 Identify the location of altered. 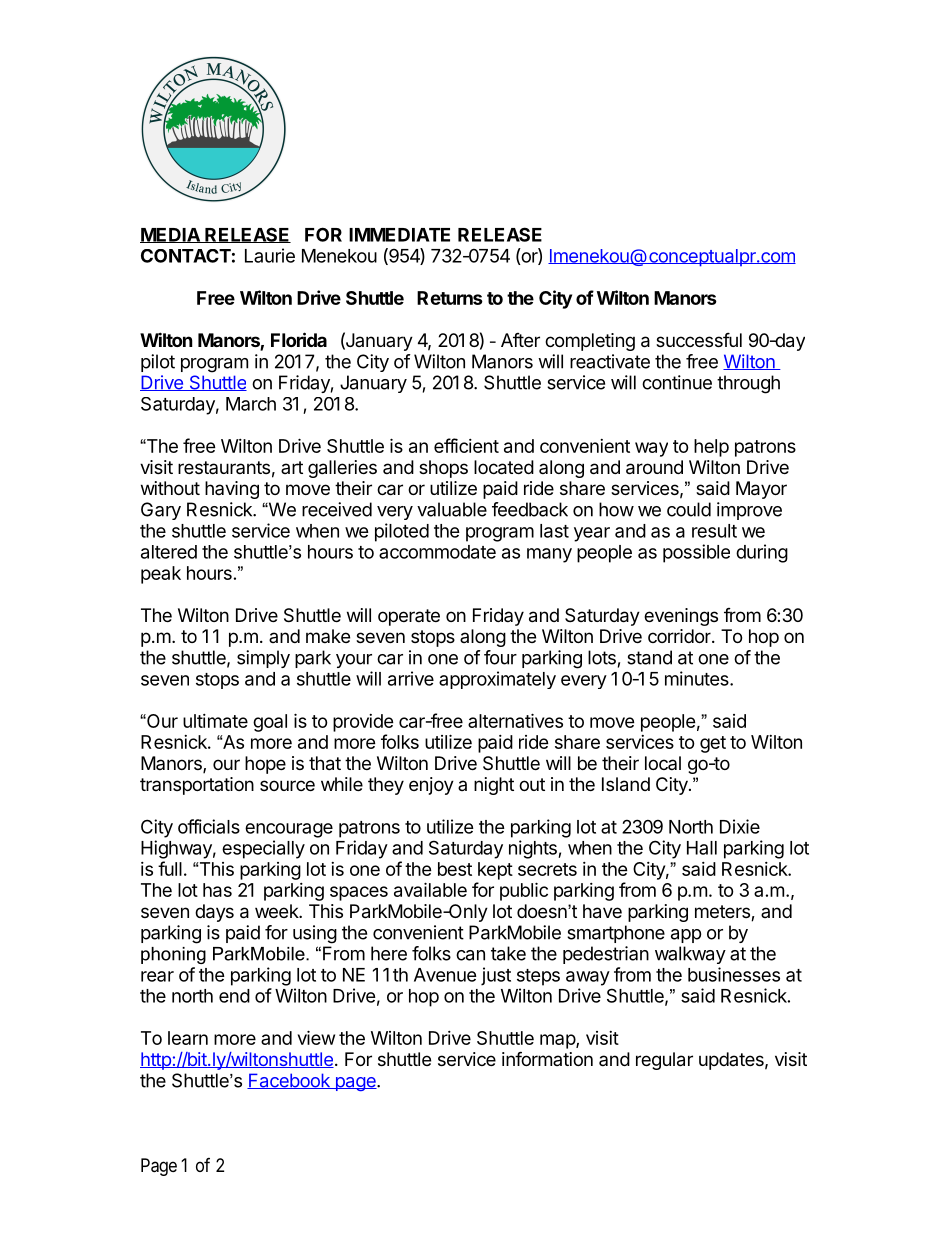
(169, 552).
